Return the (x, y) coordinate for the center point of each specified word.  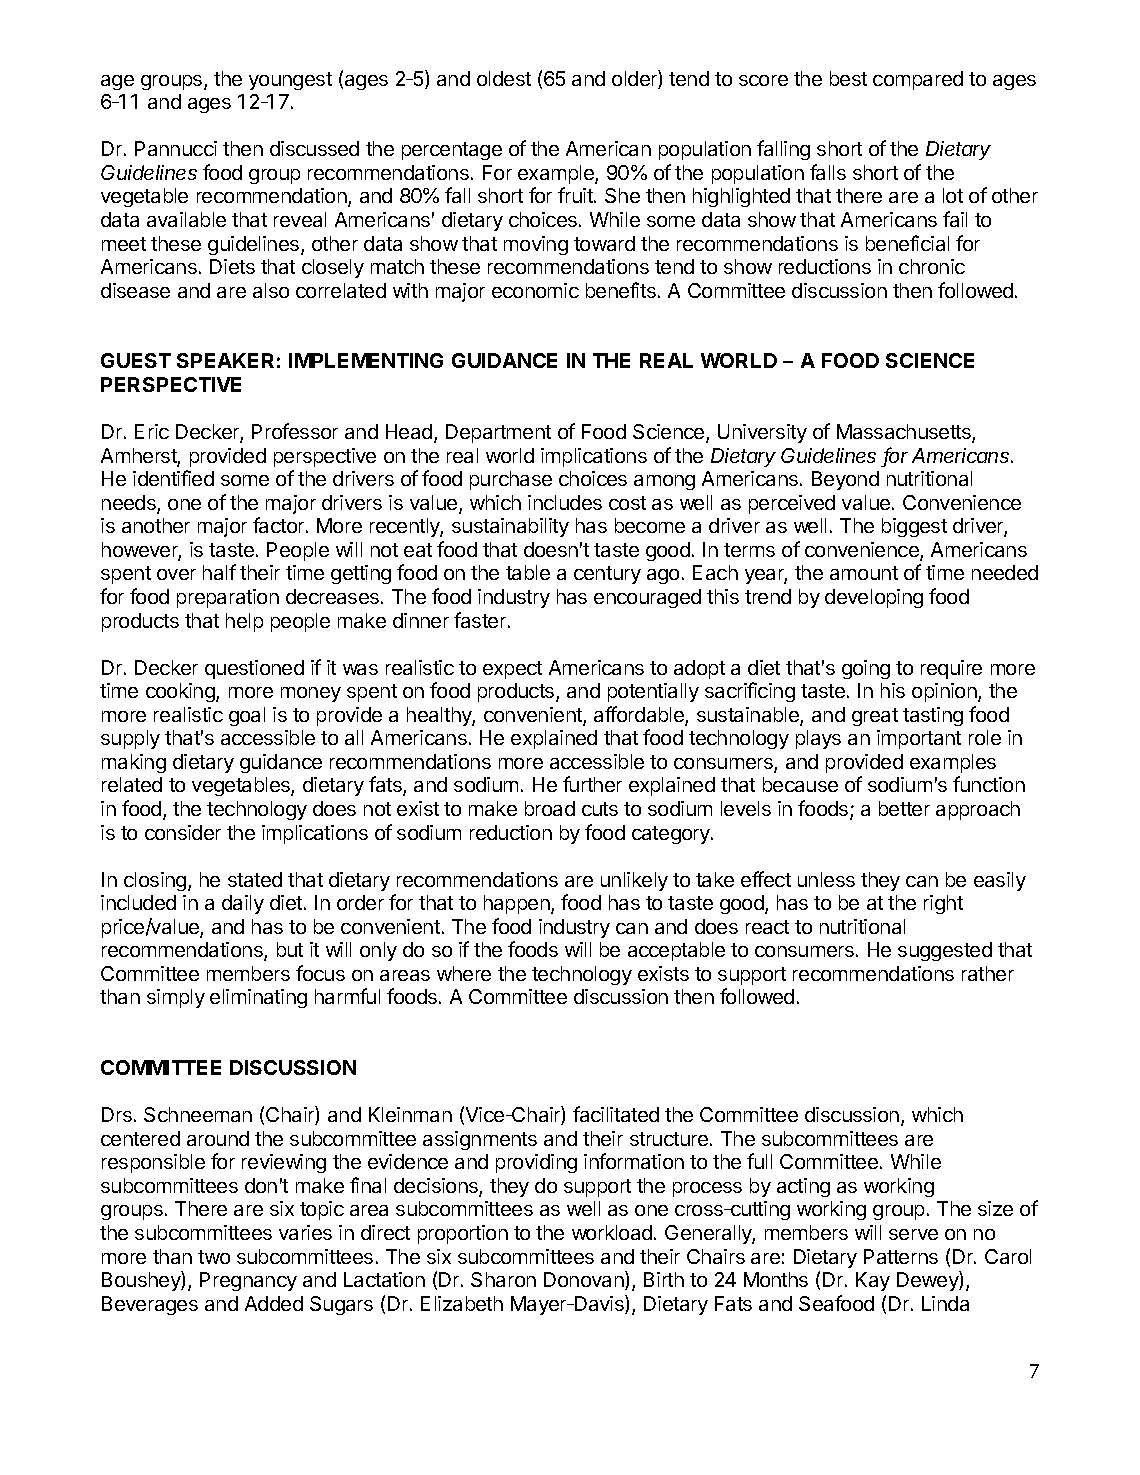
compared (918, 80)
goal (247, 716)
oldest (504, 78)
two (214, 1257)
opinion (945, 692)
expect (512, 670)
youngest (290, 81)
